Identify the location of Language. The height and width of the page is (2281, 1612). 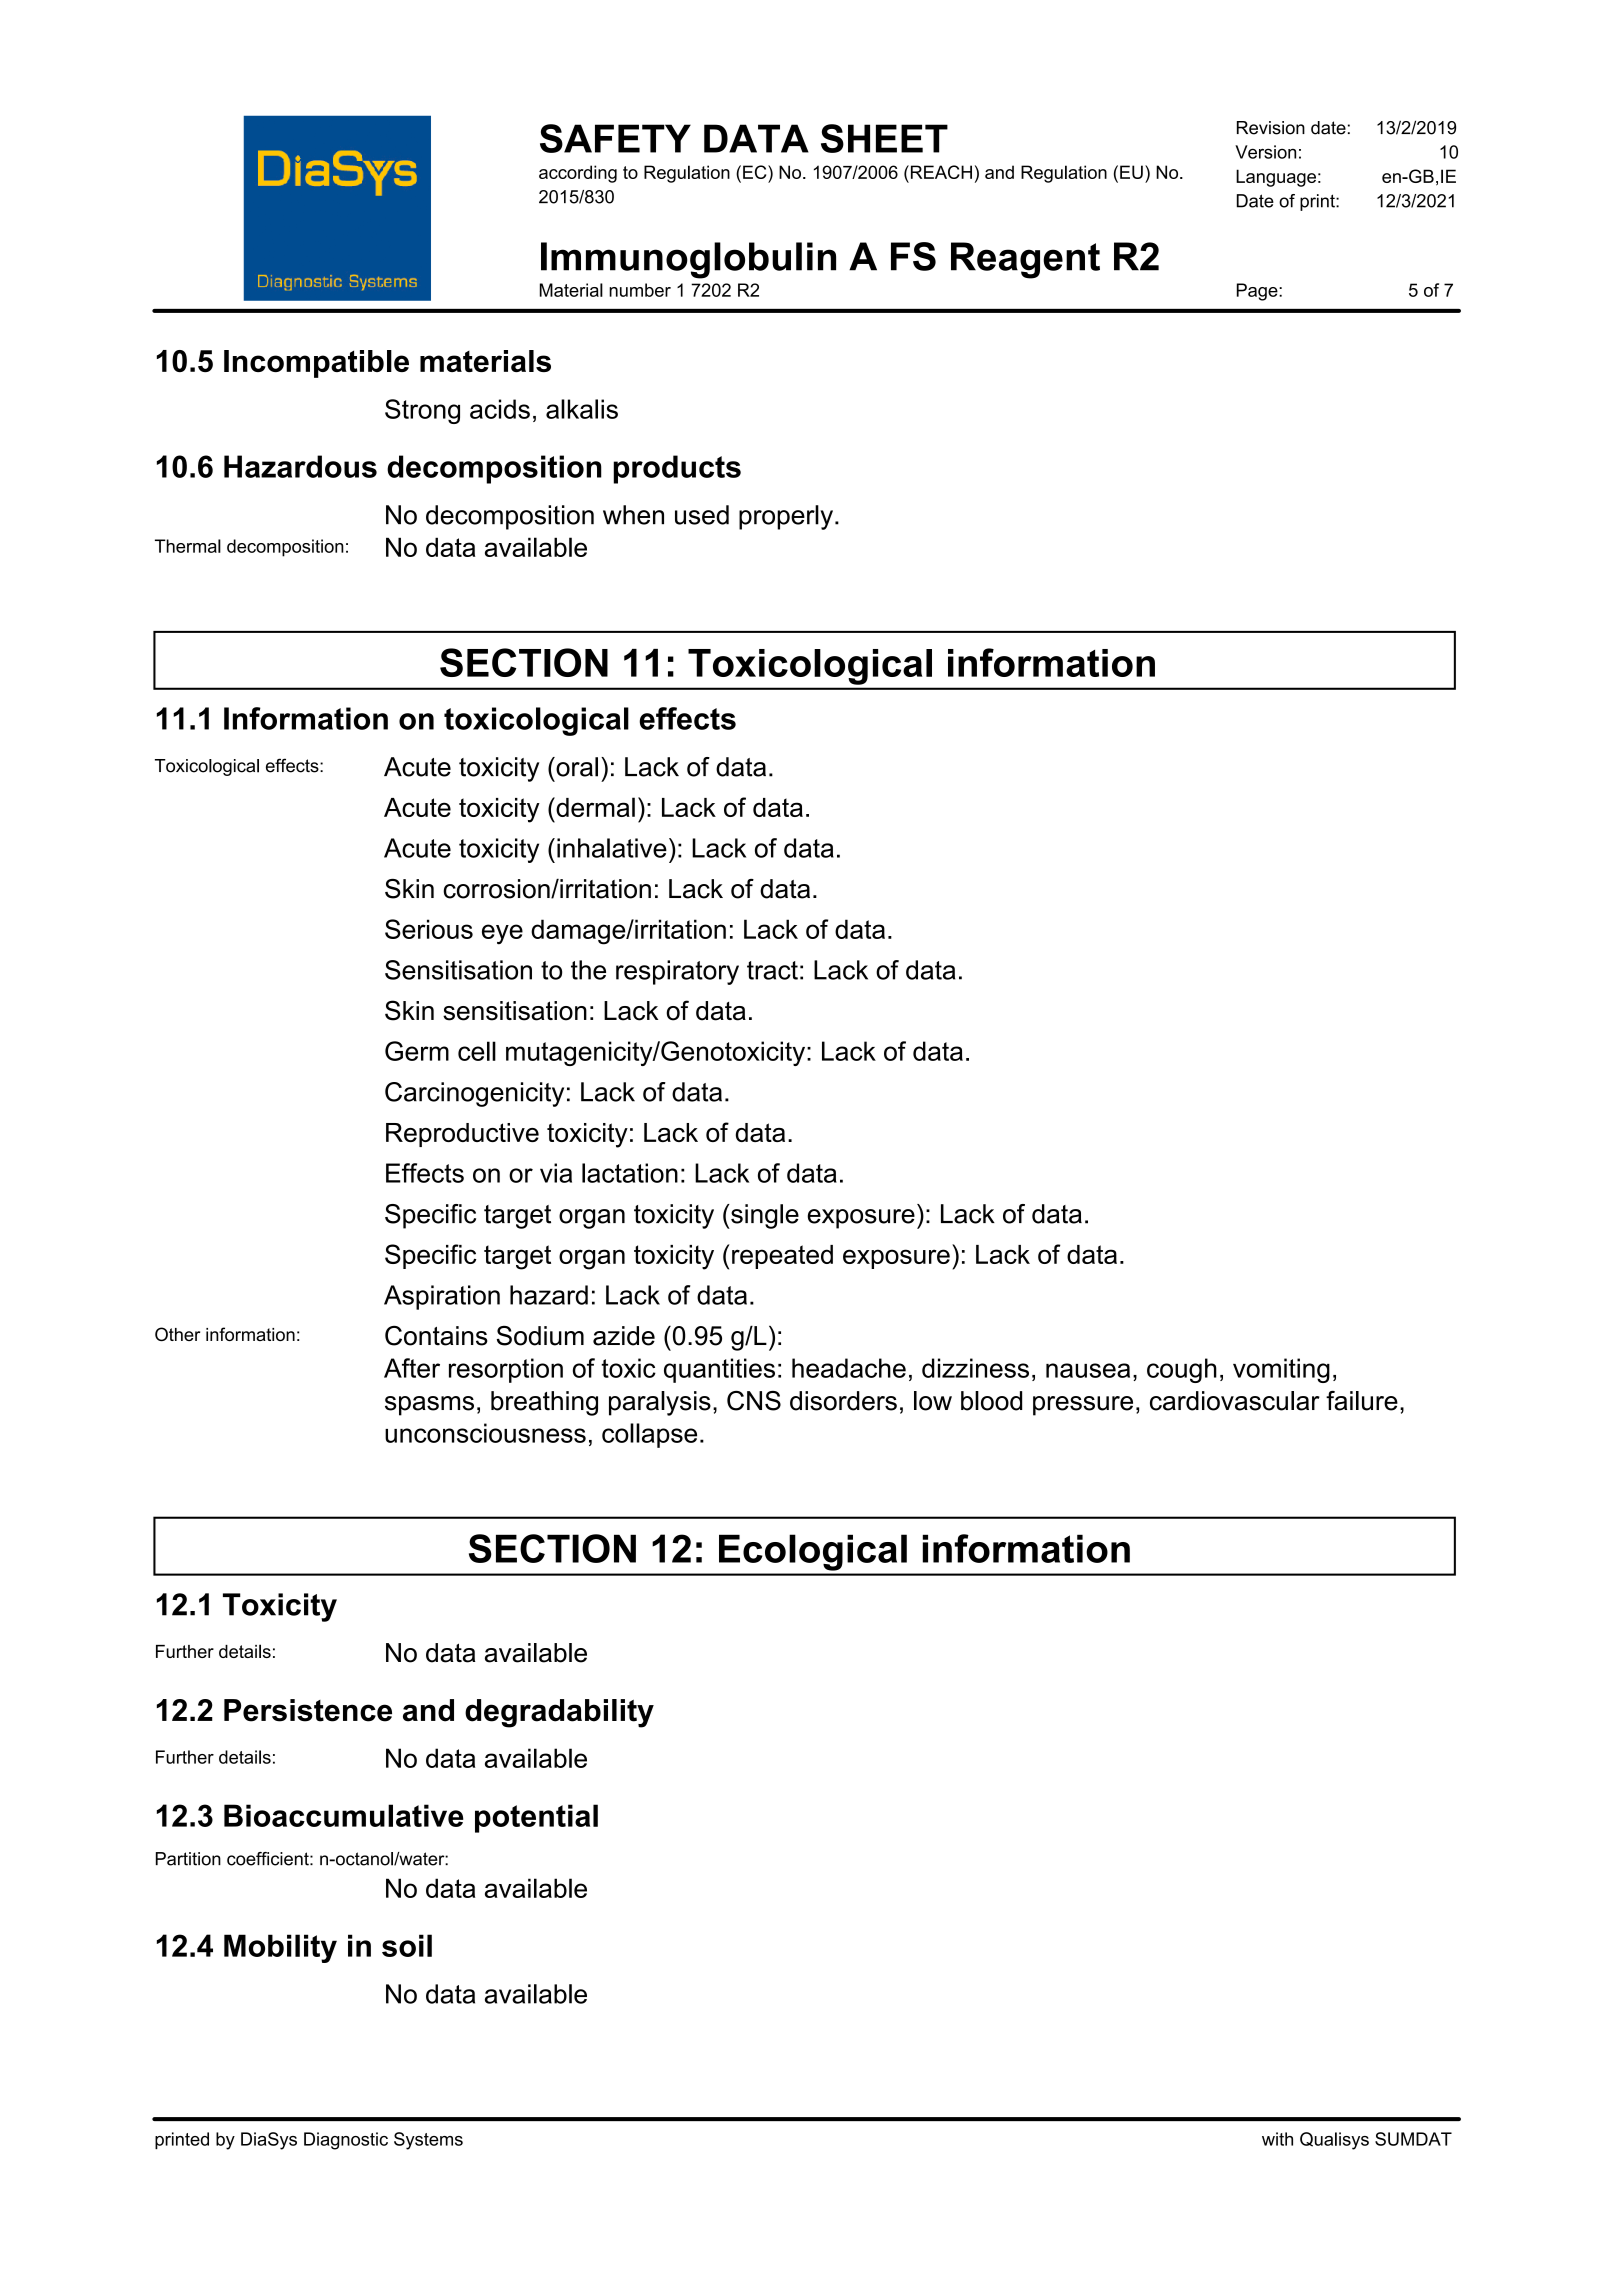
(1276, 178).
